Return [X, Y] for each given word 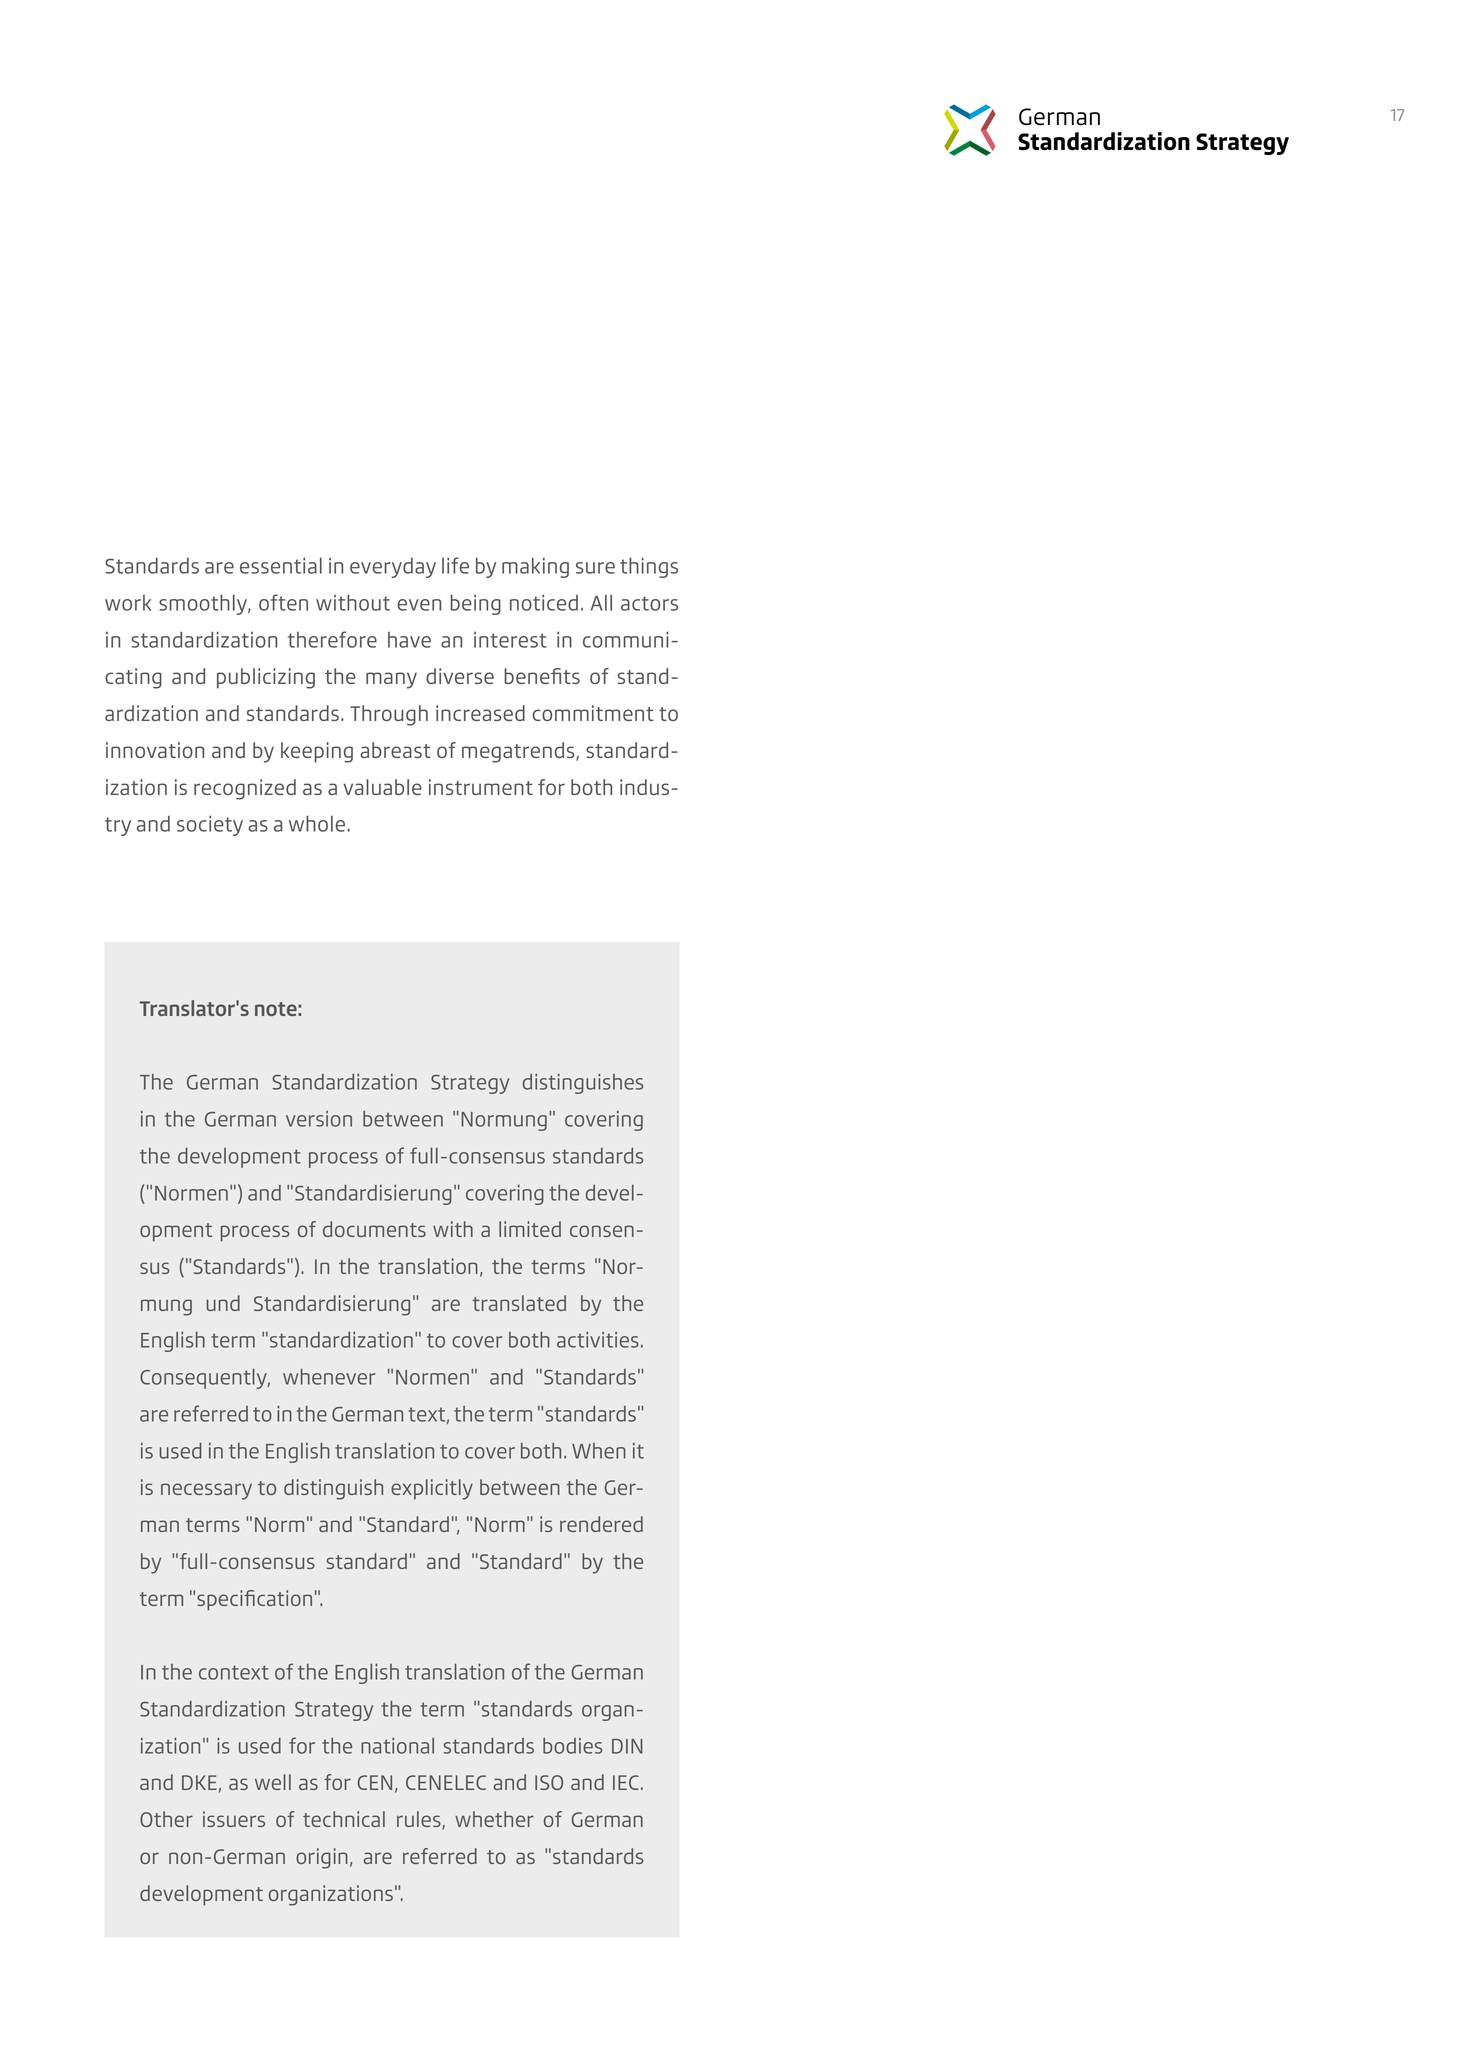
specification [254, 1600]
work [128, 603]
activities [598, 1339]
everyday [393, 568]
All [601, 602]
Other [166, 1819]
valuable [382, 787]
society [210, 825]
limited [530, 1229]
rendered [601, 1524]
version [319, 1119]
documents [374, 1229]
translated [519, 1303]
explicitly [432, 1489]
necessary [206, 1491]
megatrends [519, 752]
